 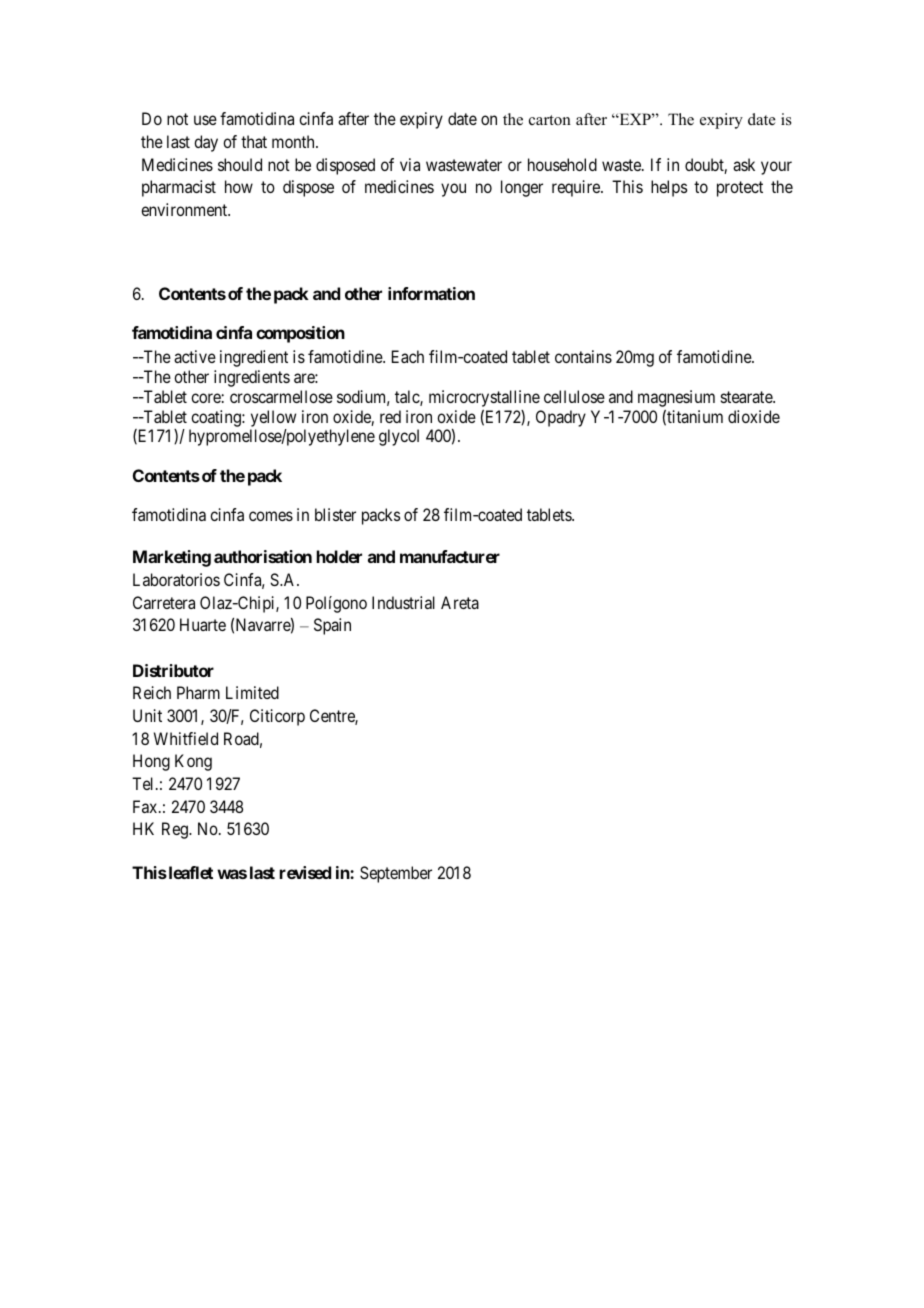 I want to click on Industrial, so click(x=403, y=602).
